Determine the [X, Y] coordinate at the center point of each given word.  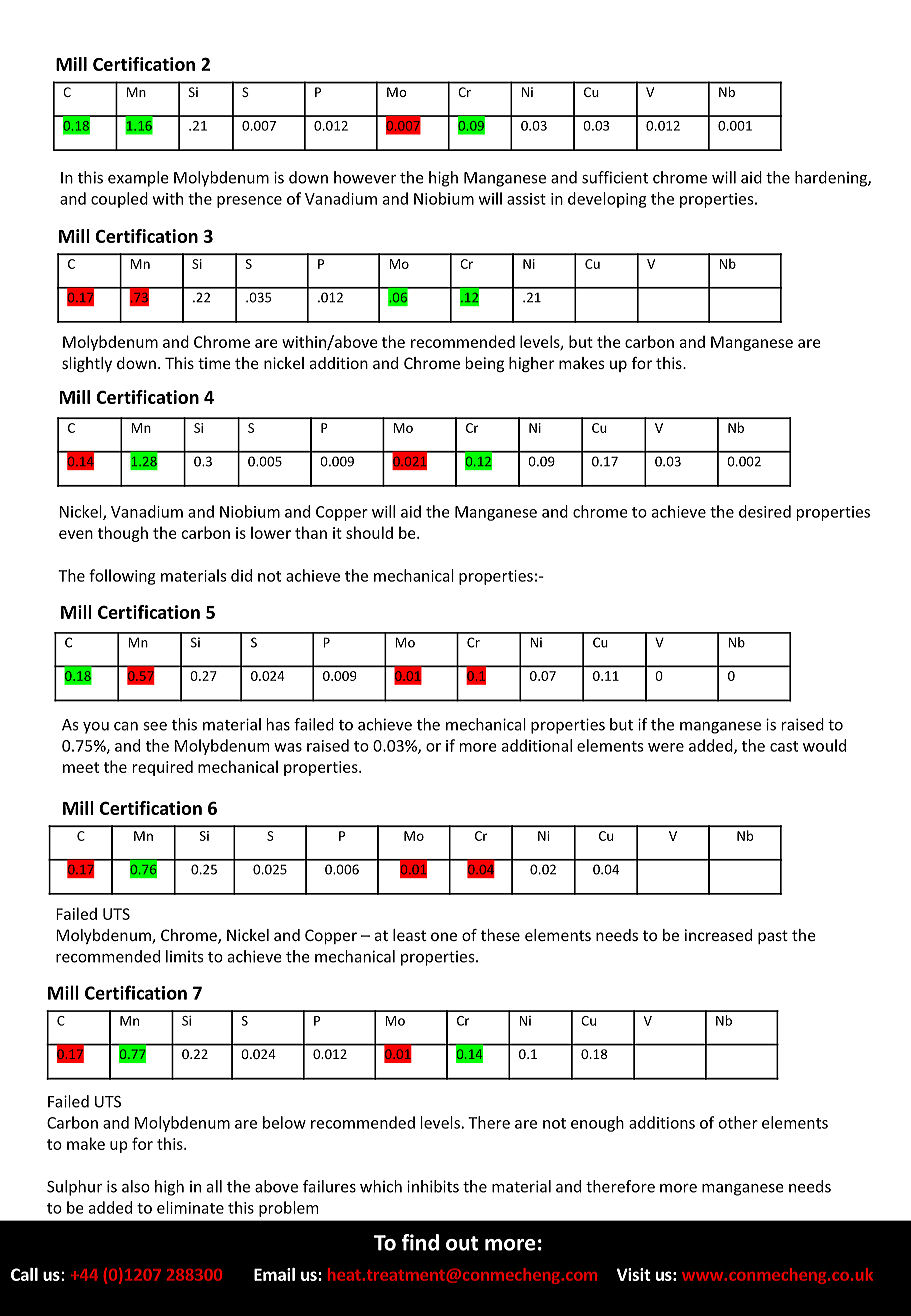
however [365, 177]
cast [784, 746]
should [369, 532]
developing [607, 200]
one [444, 936]
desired [765, 511]
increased [718, 935]
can [126, 726]
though [123, 534]
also [136, 1186]
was [288, 747]
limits [184, 956]
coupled [119, 200]
